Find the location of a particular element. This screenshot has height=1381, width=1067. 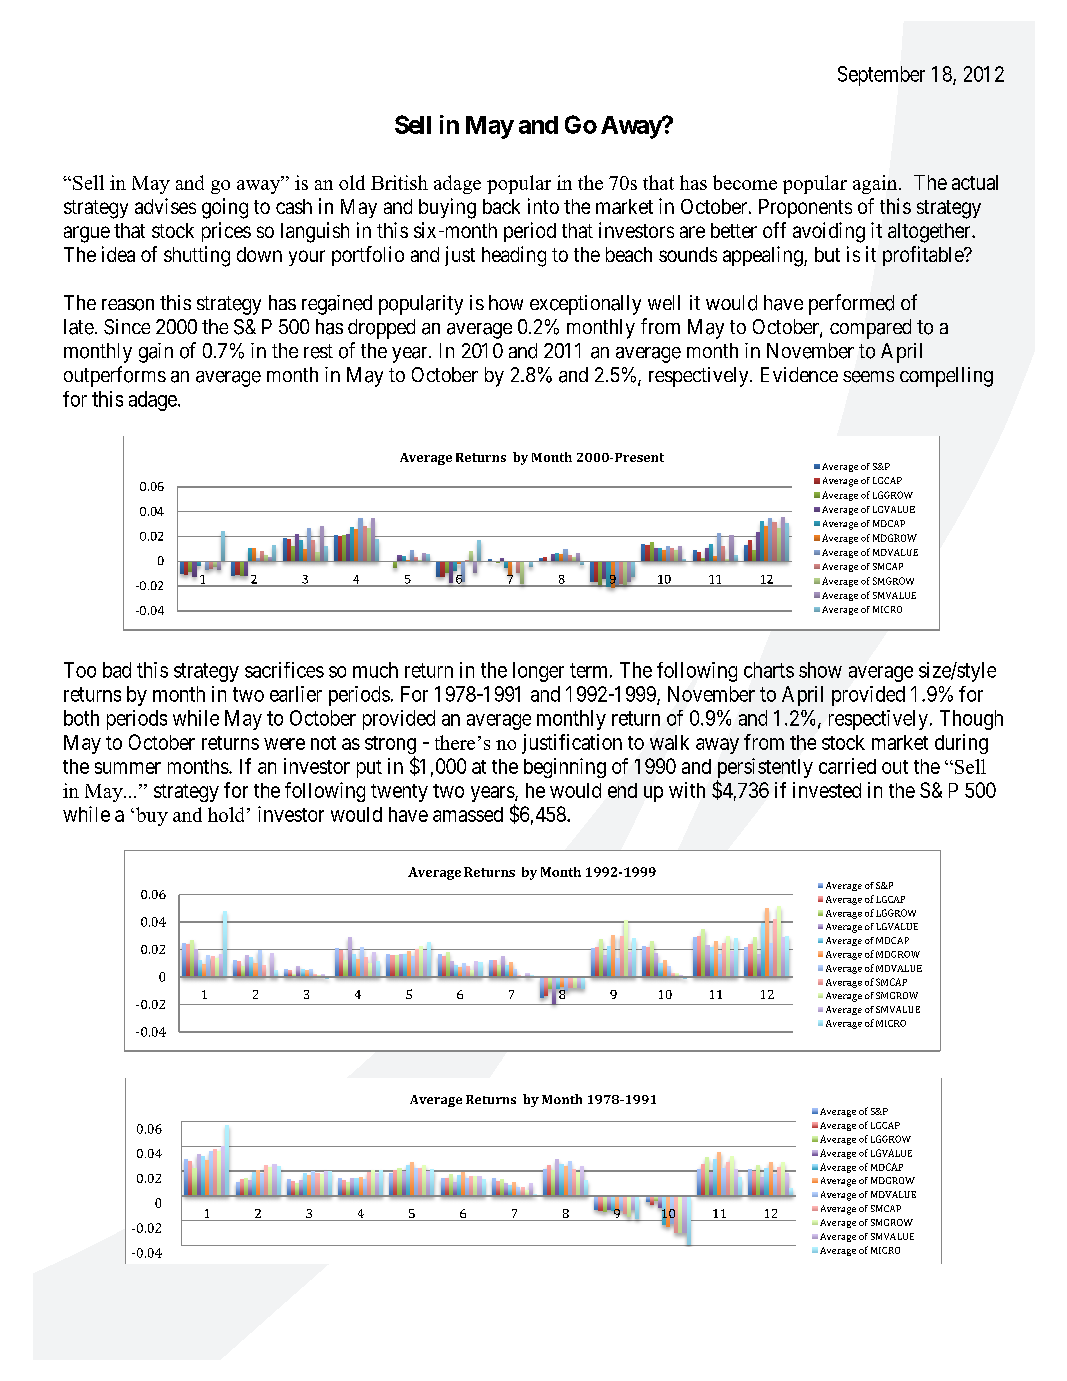

British is located at coordinates (399, 182).
